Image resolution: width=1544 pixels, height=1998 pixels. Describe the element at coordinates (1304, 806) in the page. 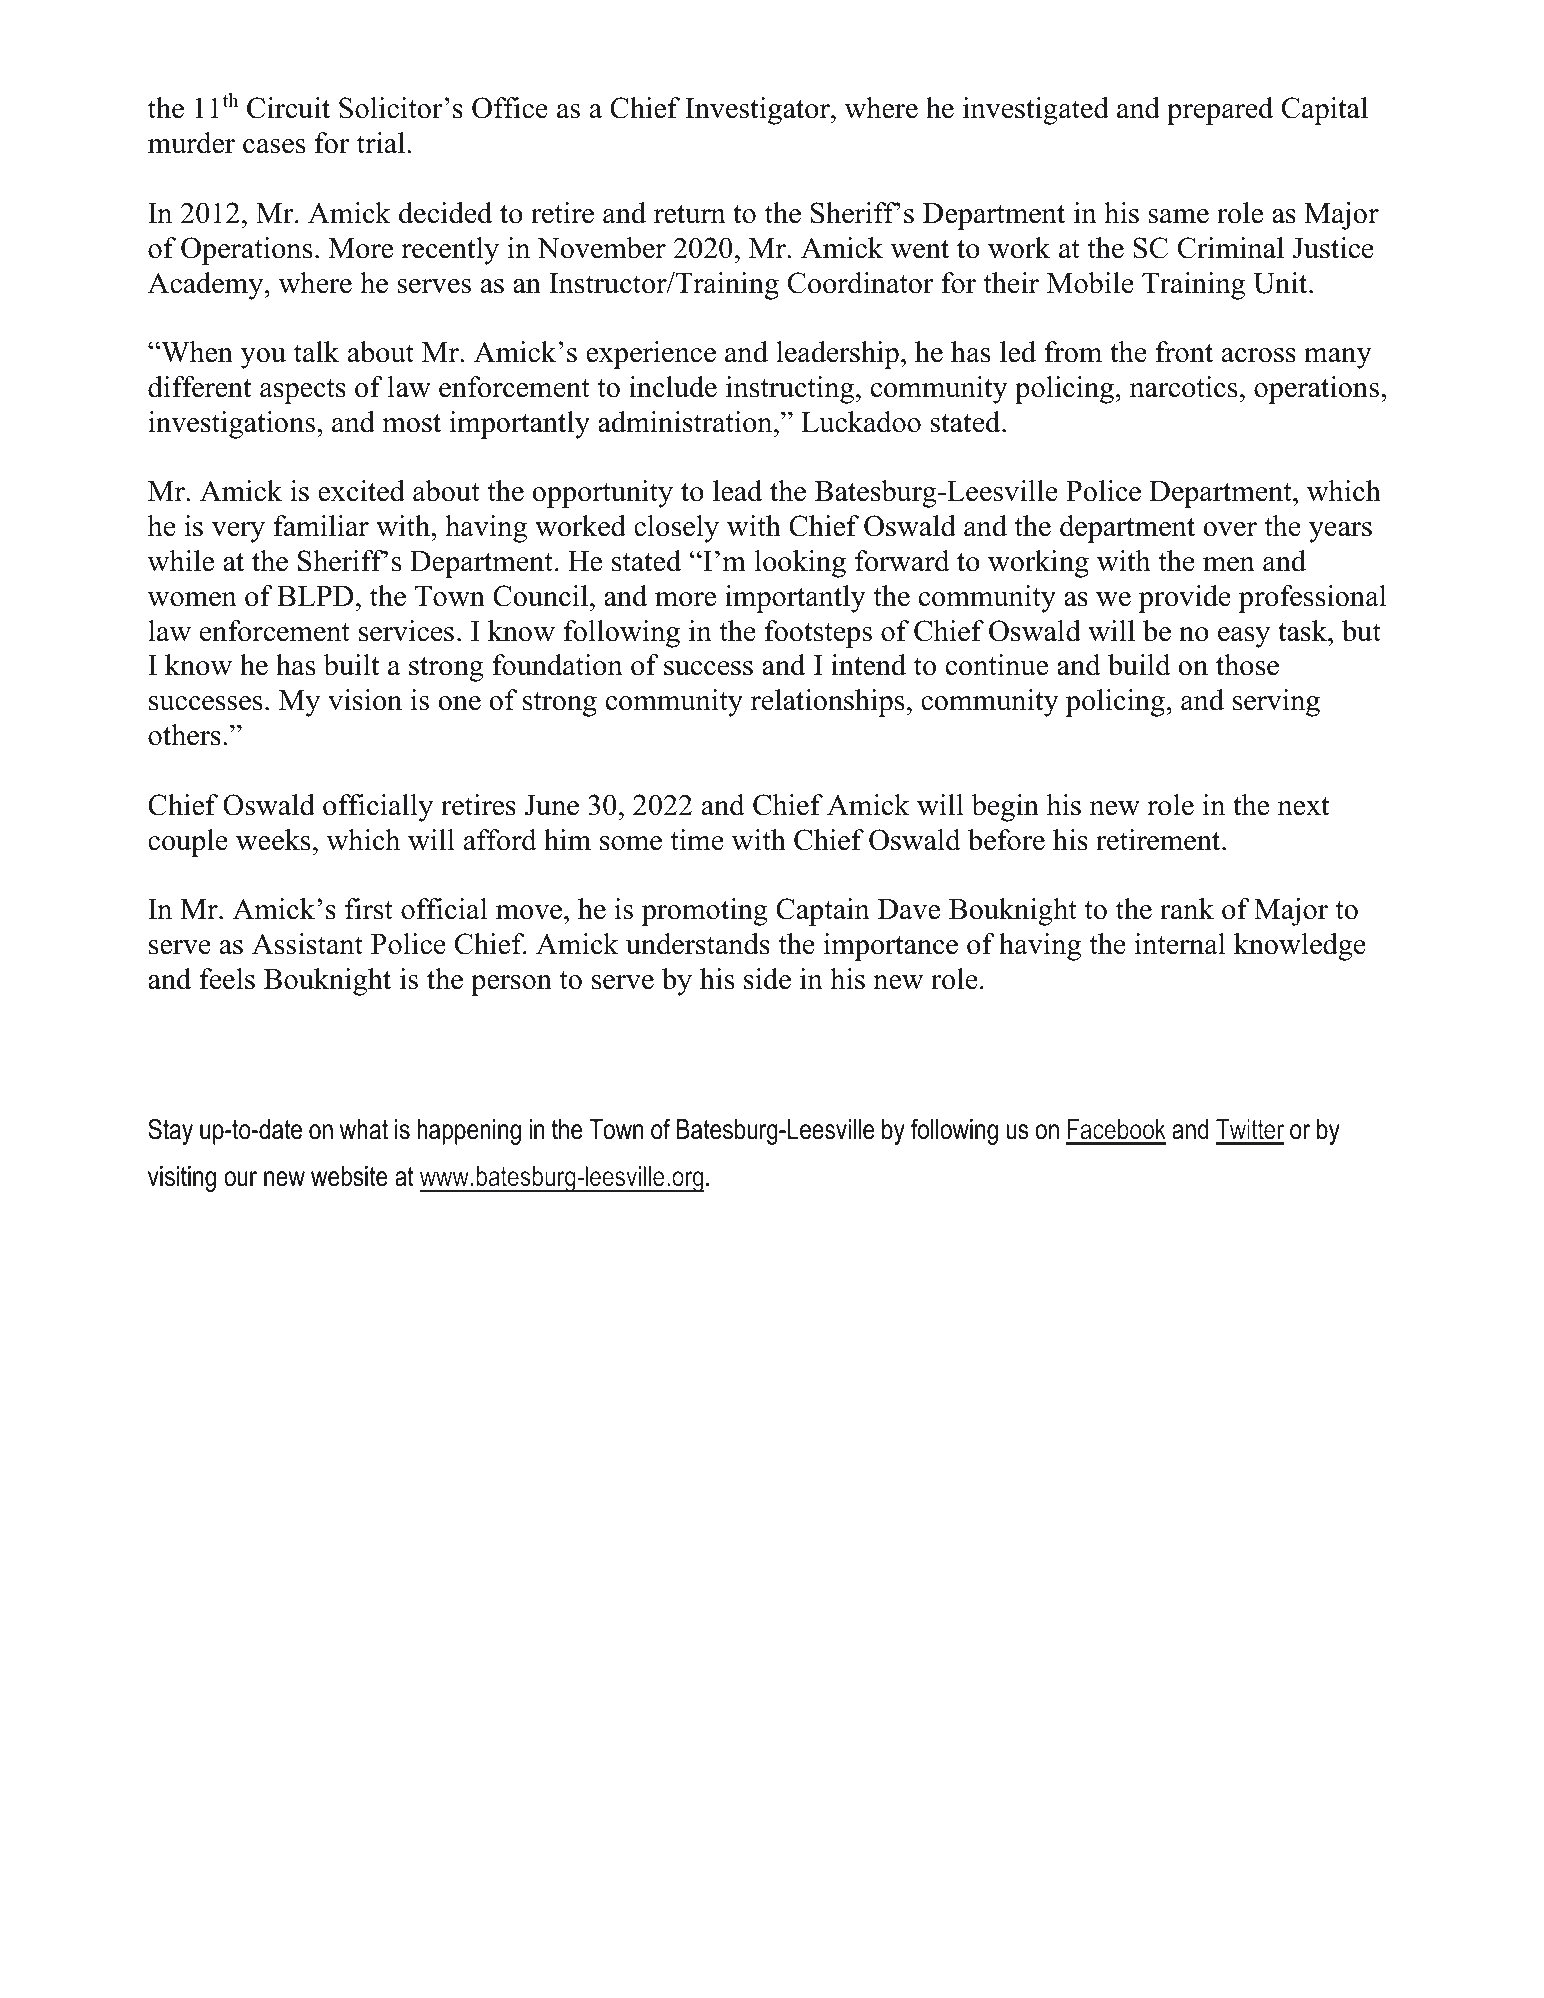

I see `next` at that location.
